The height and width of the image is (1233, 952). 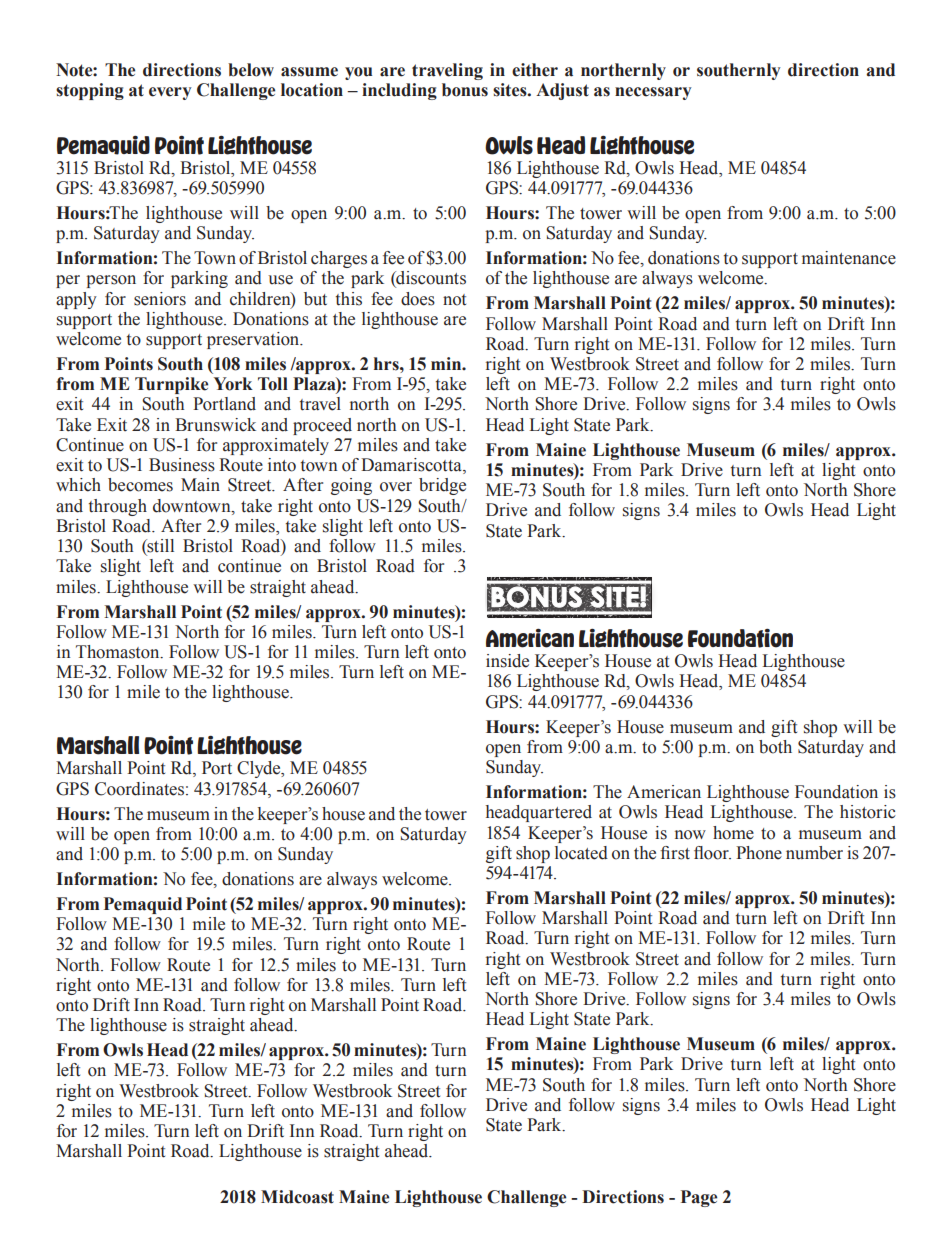 What do you see at coordinates (699, 1198) in the image?
I see `Page` at bounding box center [699, 1198].
